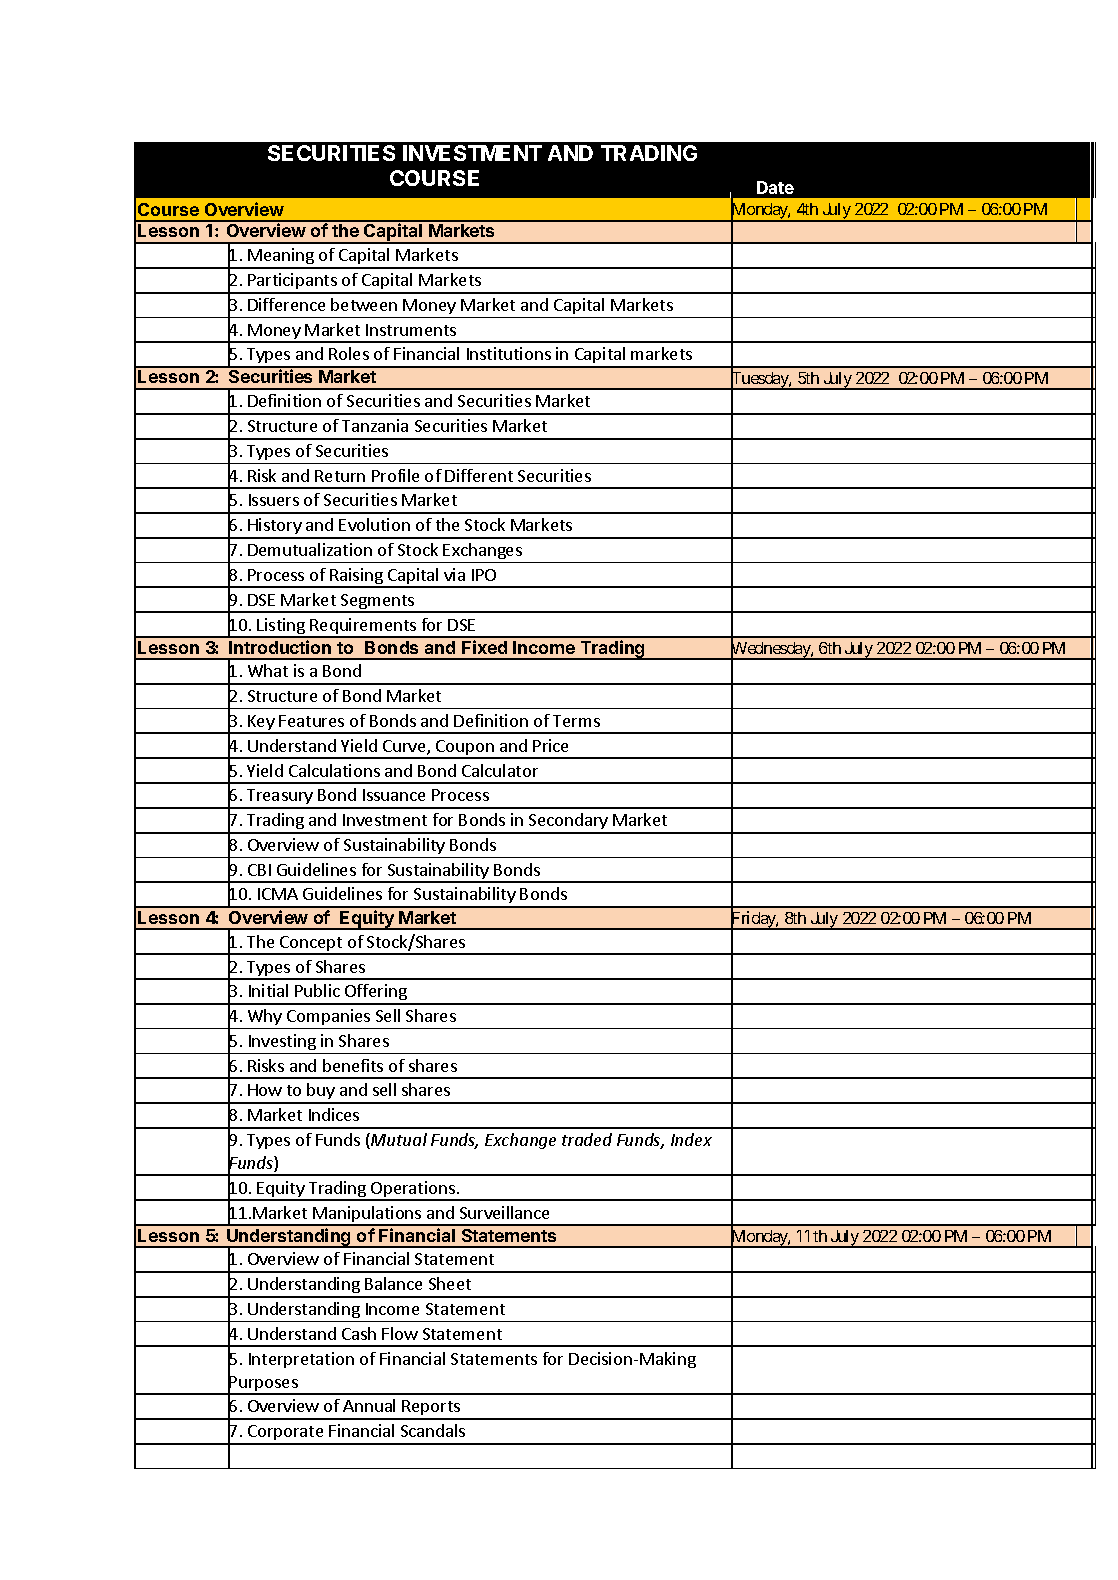 The height and width of the document is (1580, 1118). What do you see at coordinates (281, 258) in the document?
I see `Meaning` at bounding box center [281, 258].
